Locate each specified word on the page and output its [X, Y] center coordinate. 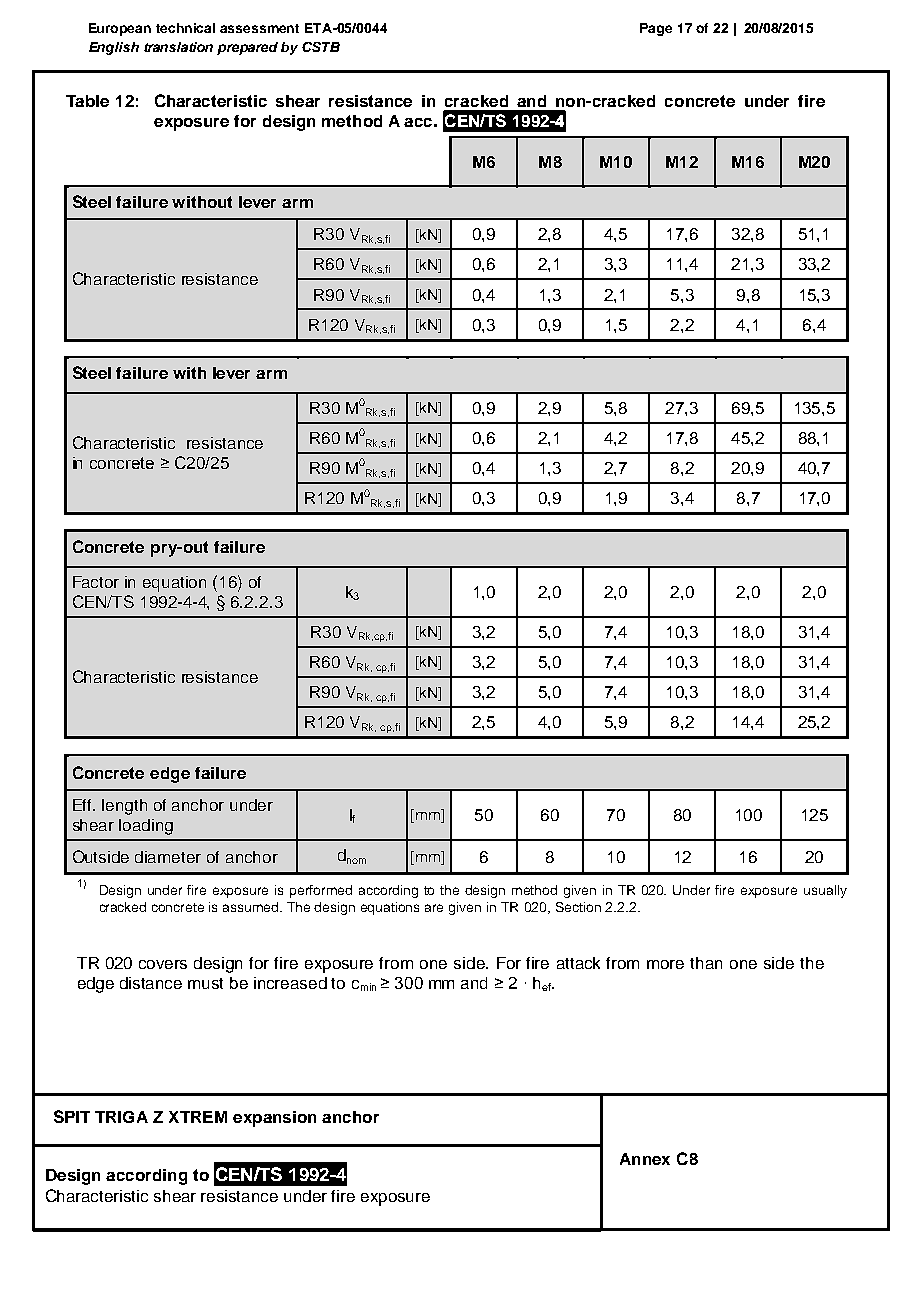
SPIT [72, 1116]
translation [178, 47]
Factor [96, 582]
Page [656, 29]
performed [321, 891]
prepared [247, 48]
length [124, 807]
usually [825, 891]
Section [578, 907]
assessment [259, 28]
